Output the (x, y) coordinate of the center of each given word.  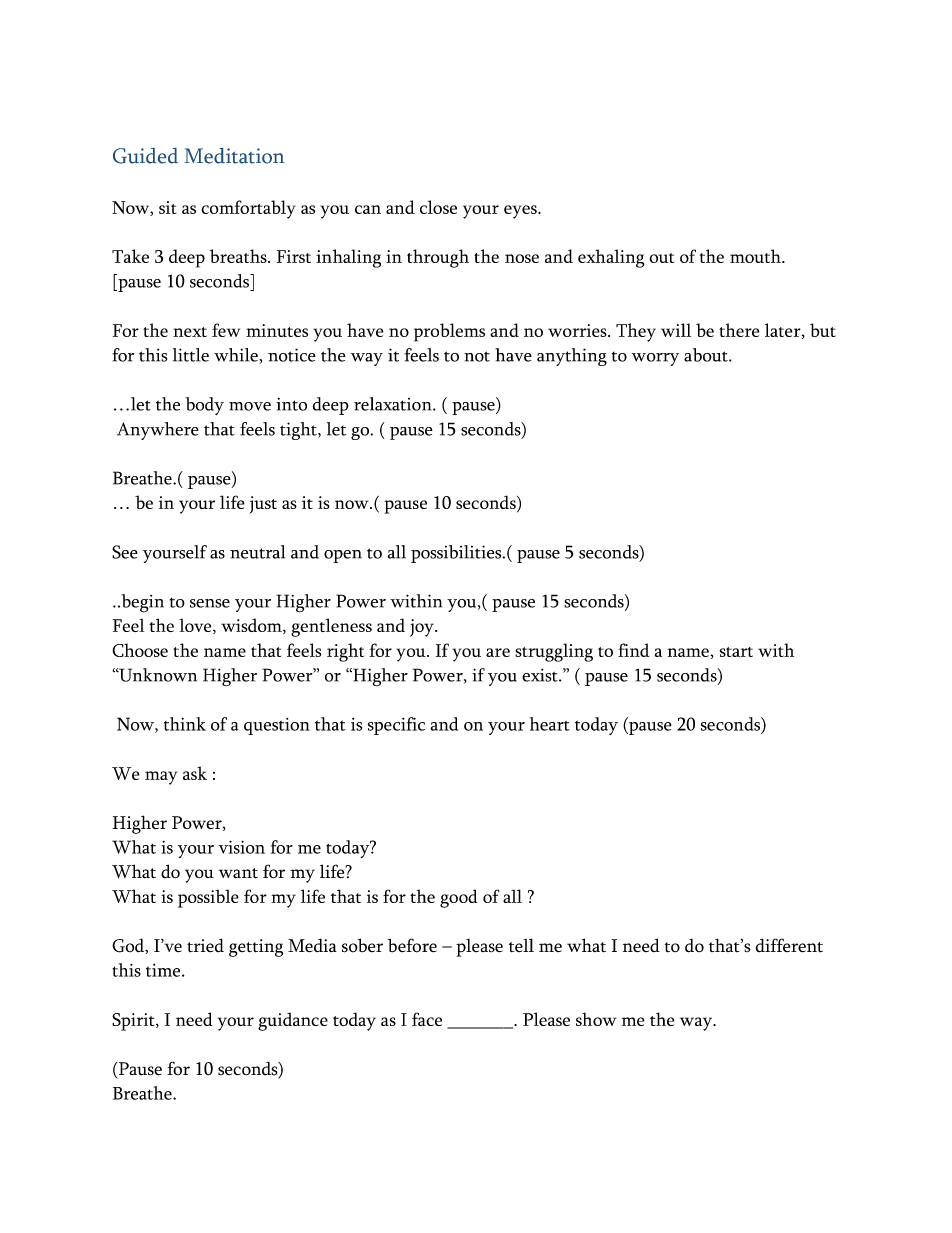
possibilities (457, 554)
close (438, 207)
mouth (756, 256)
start (736, 652)
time (164, 970)
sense (210, 603)
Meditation (234, 156)
